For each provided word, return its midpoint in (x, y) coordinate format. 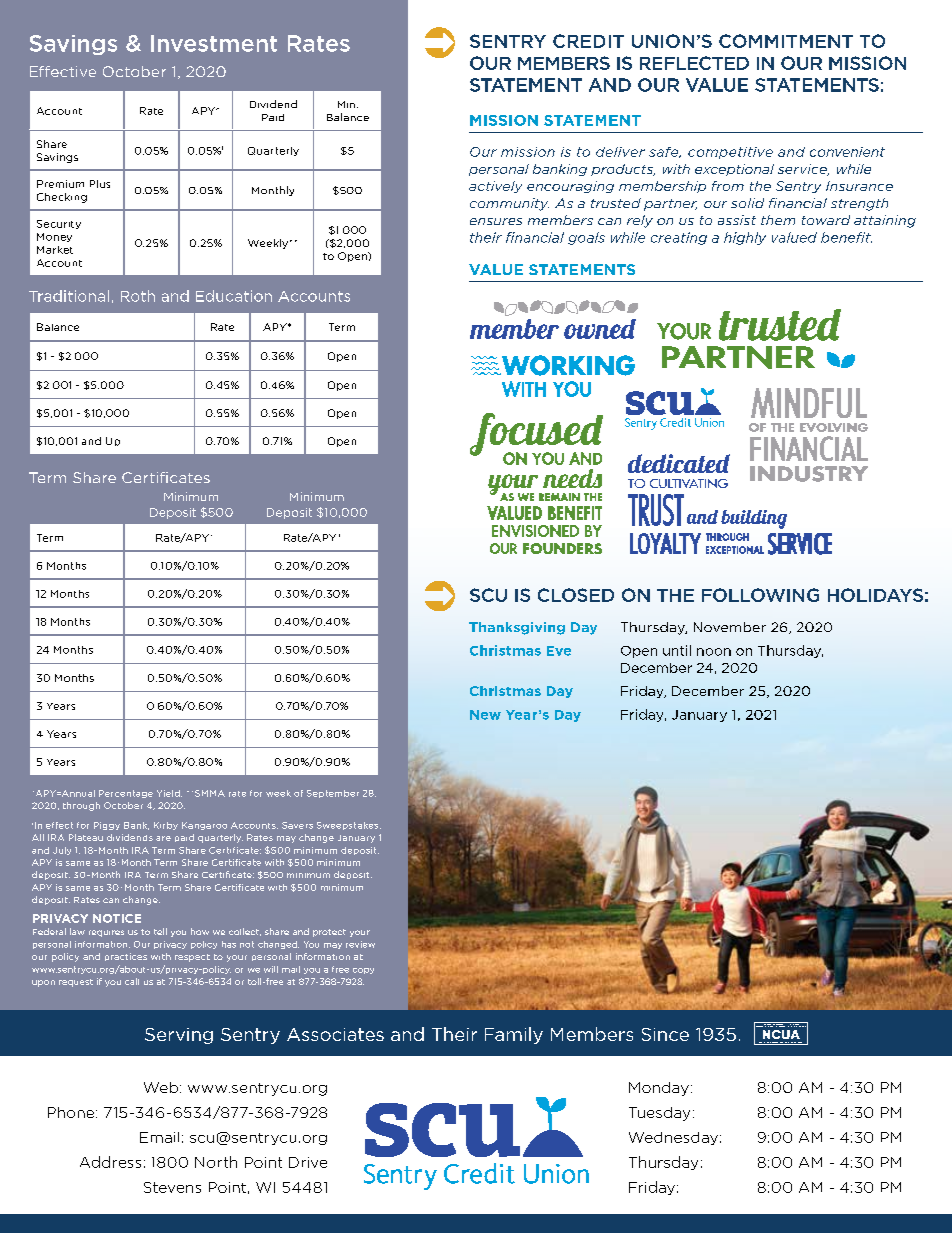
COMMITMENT (786, 41)
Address (110, 1162)
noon (714, 652)
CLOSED (576, 595)
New (485, 715)
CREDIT (588, 41)
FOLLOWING (760, 595)
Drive (308, 1162)
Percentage (126, 794)
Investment (214, 43)
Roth (138, 296)
